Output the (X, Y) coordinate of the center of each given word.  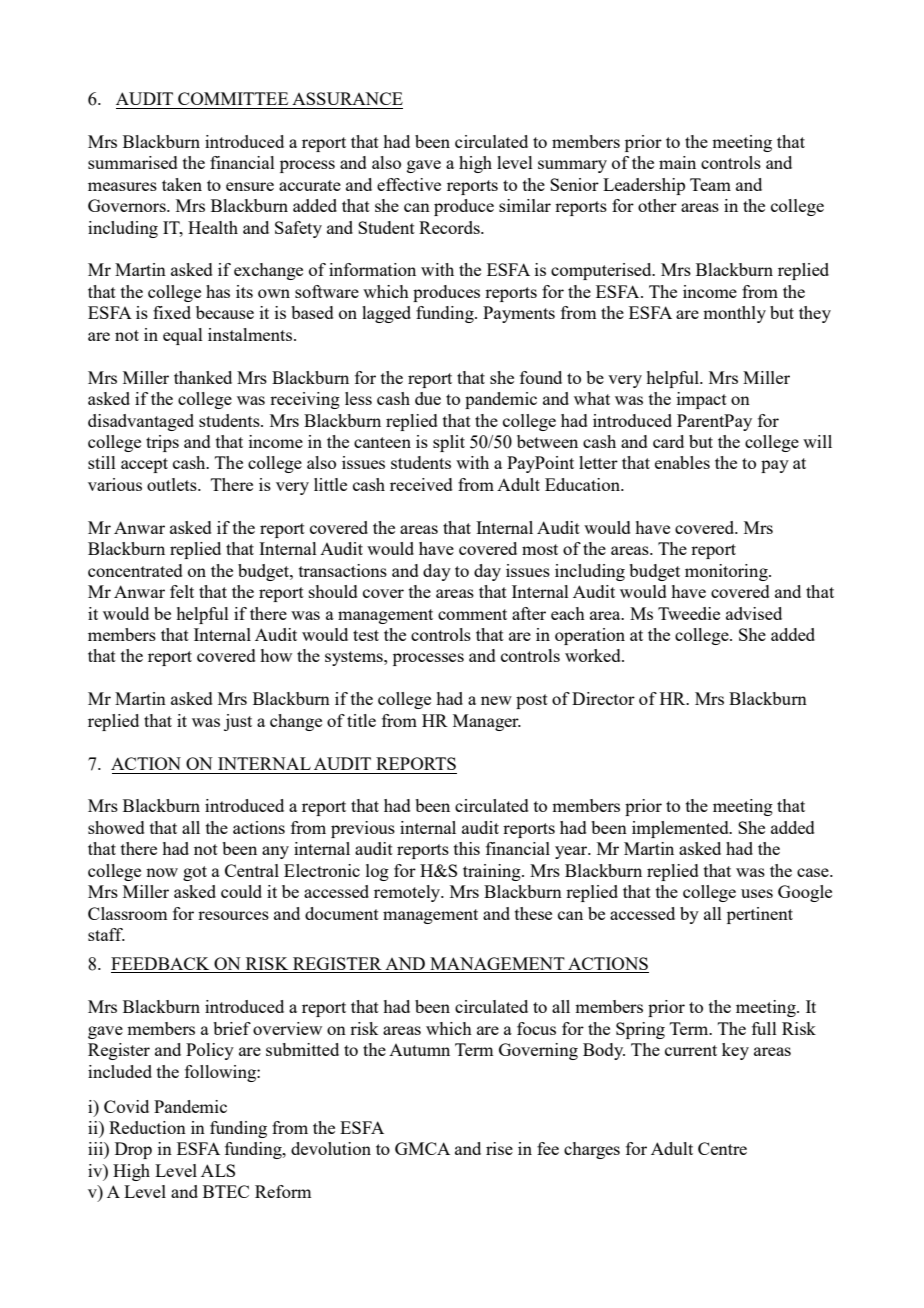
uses (757, 893)
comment (472, 614)
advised (754, 613)
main (677, 162)
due (428, 398)
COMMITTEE (233, 98)
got (195, 873)
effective (409, 184)
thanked (203, 377)
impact (702, 400)
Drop (133, 1150)
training (493, 872)
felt (182, 591)
